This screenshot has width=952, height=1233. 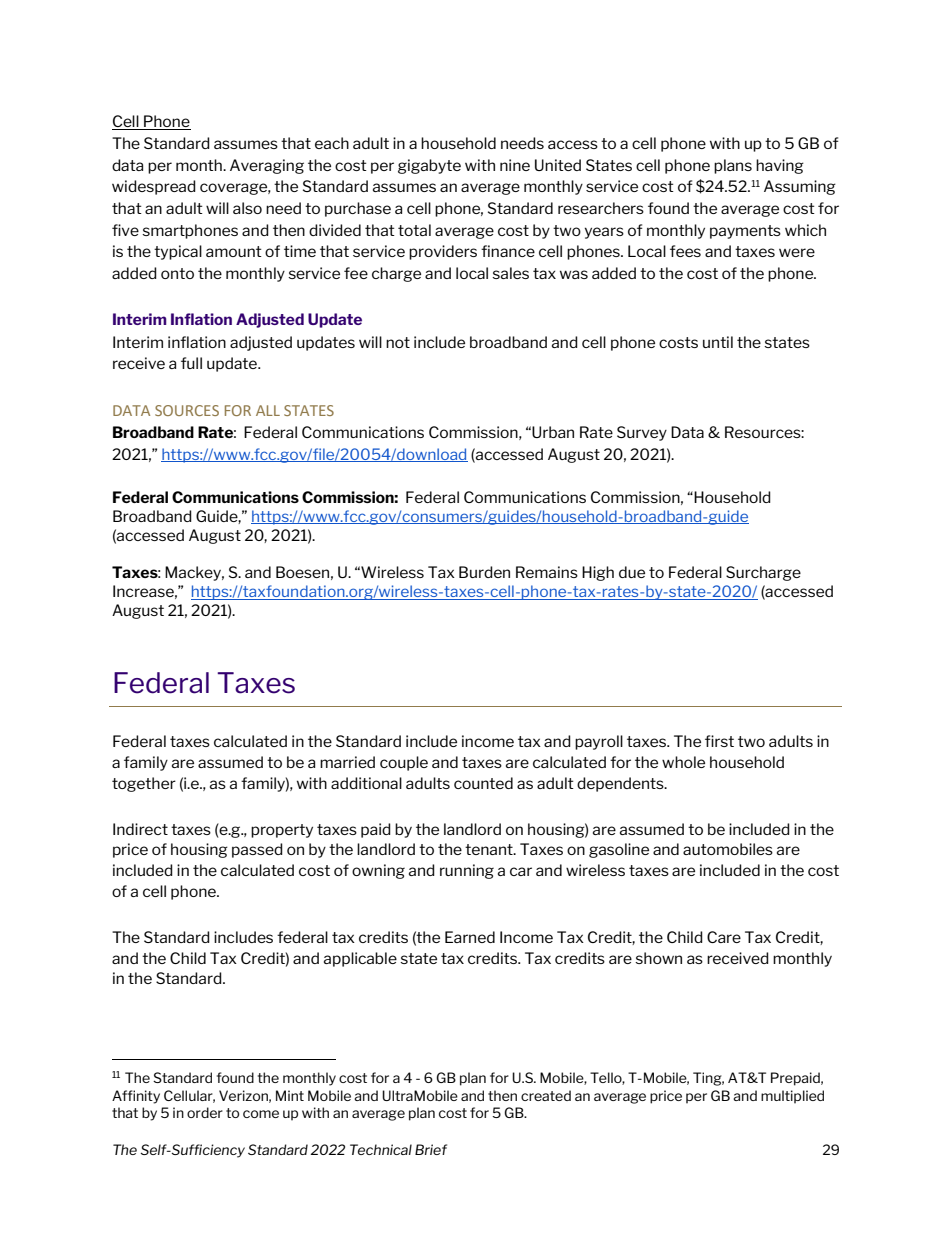 What do you see at coordinates (792, 1097) in the screenshot?
I see `multiplied` at bounding box center [792, 1097].
